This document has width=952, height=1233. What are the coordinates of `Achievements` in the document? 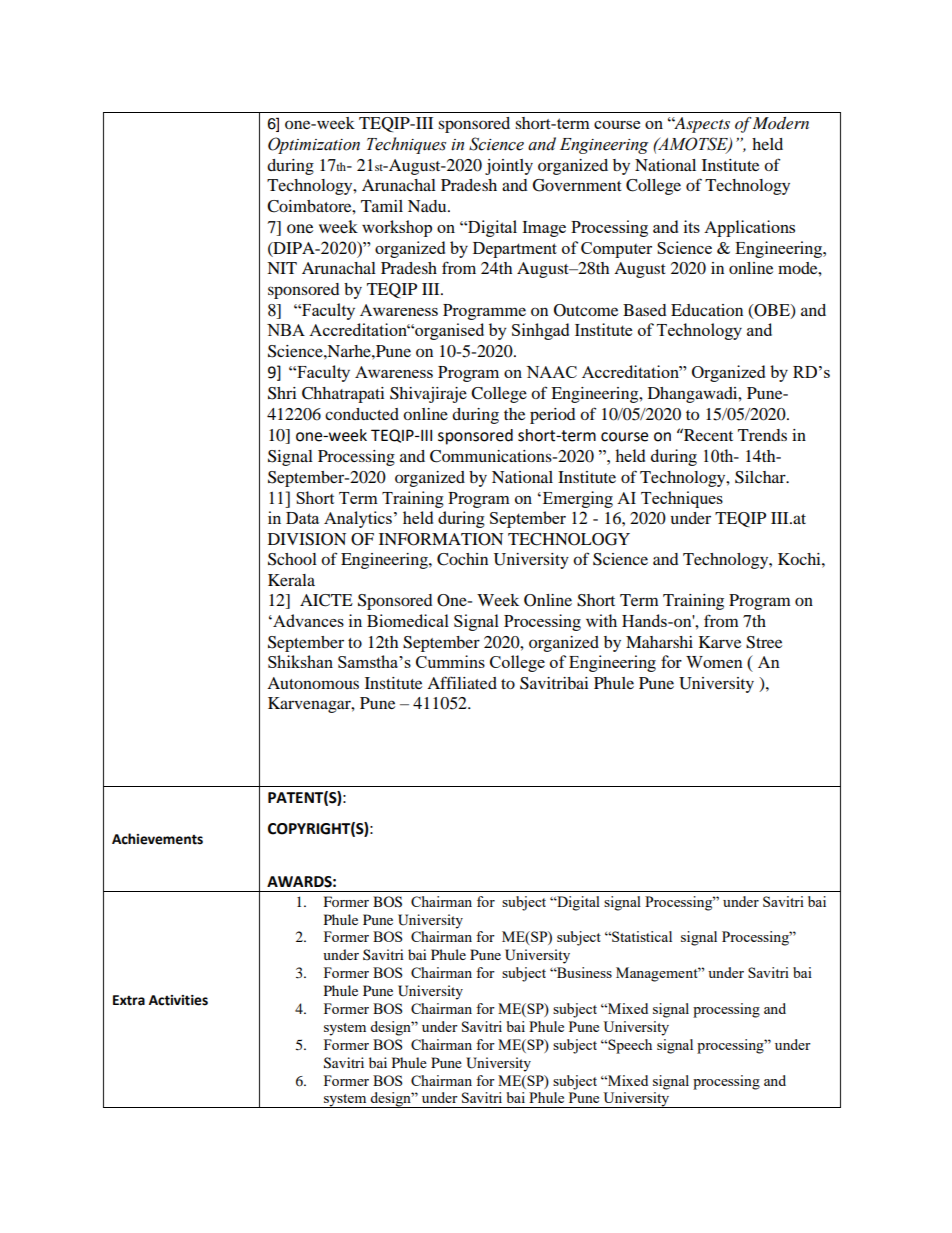 It's located at (157, 839).
